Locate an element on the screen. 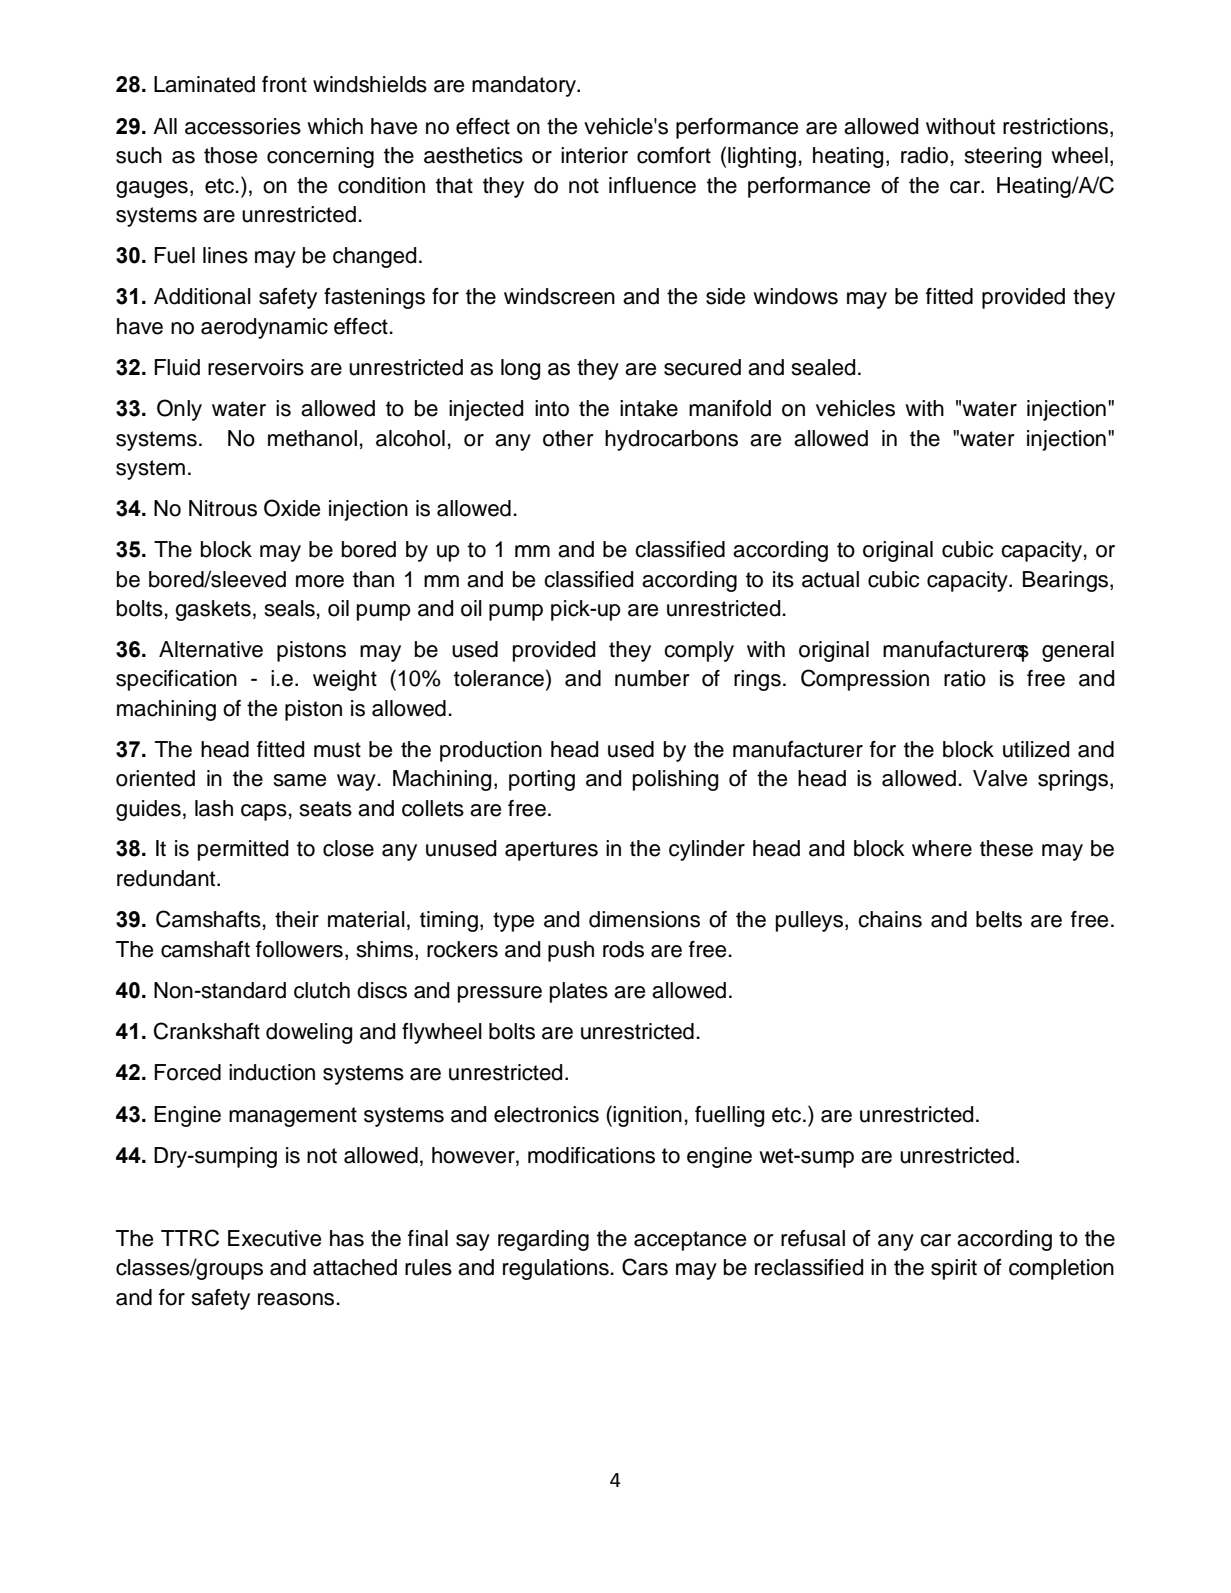  accessories is located at coordinates (243, 126).
